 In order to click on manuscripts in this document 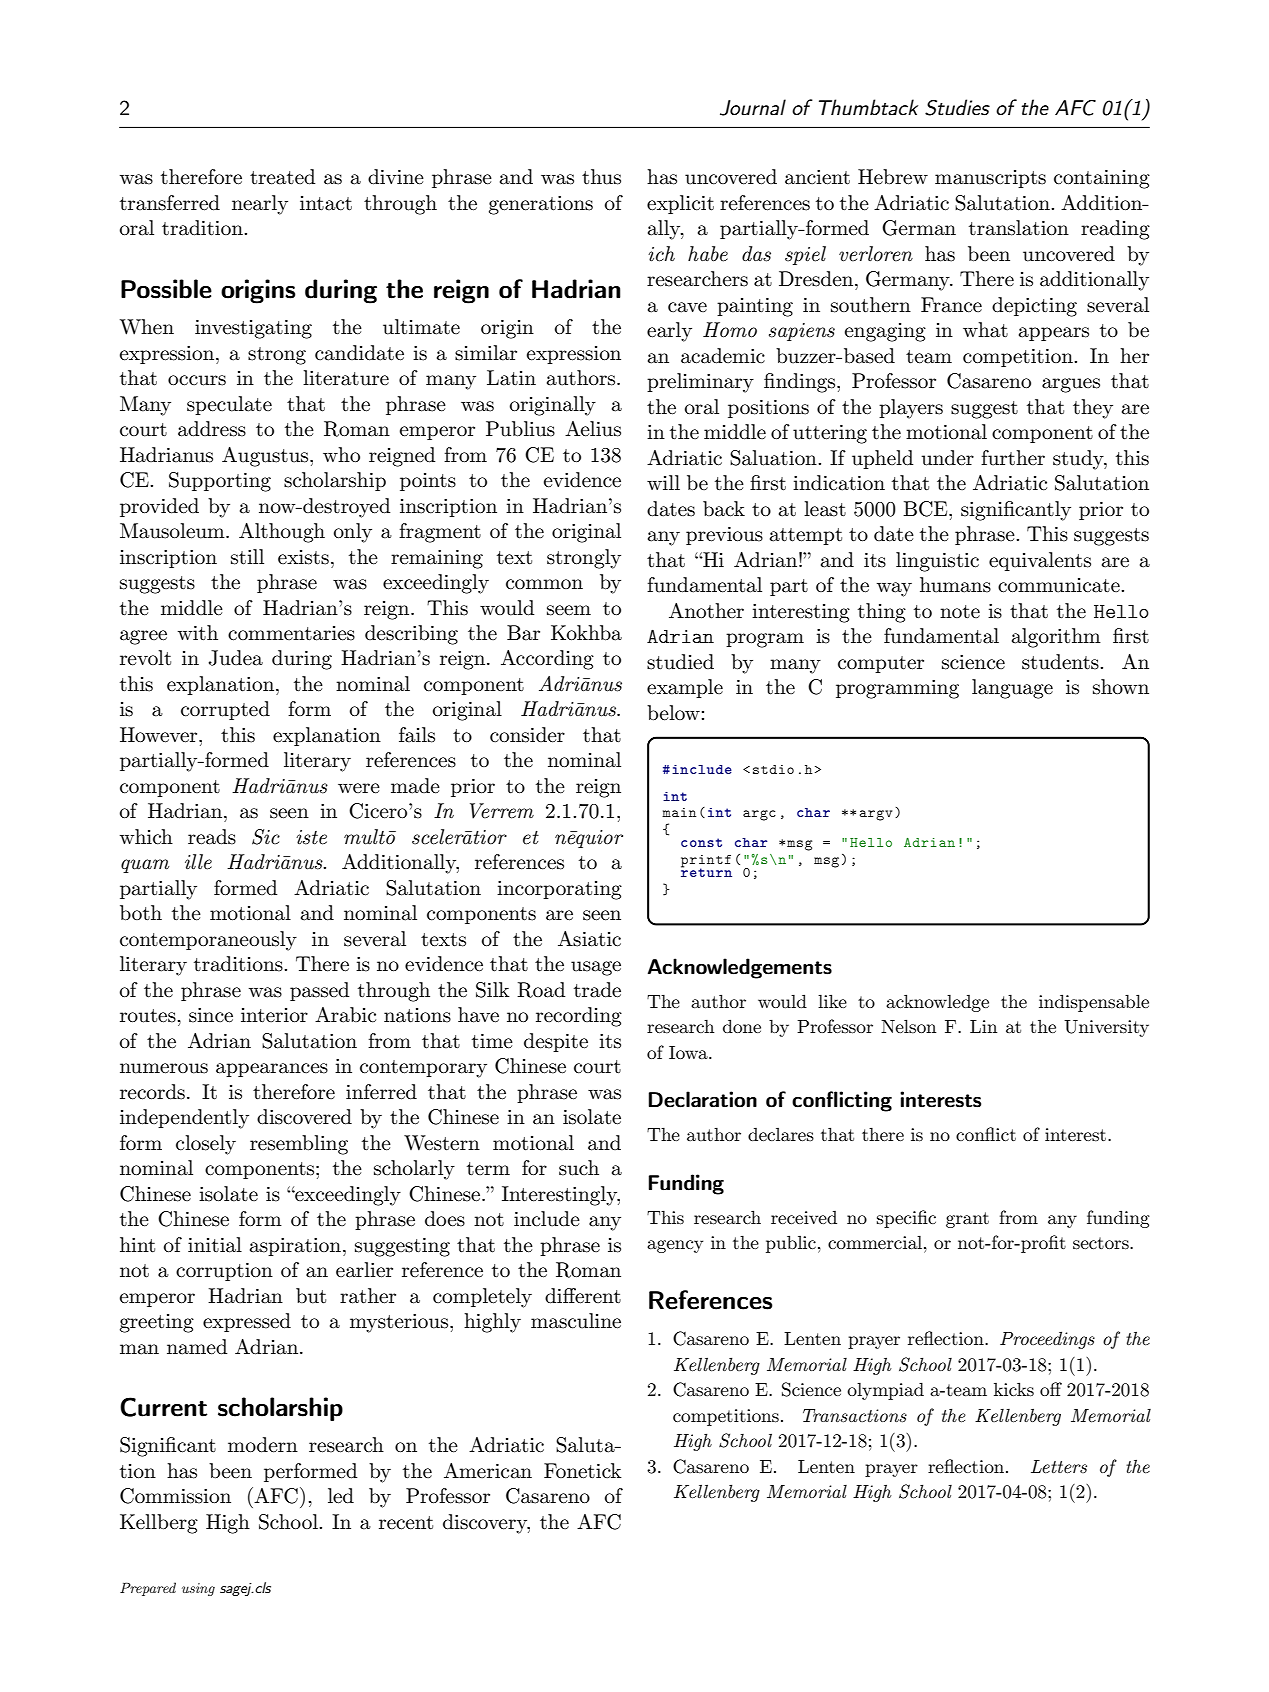, I will do `click(990, 179)`.
